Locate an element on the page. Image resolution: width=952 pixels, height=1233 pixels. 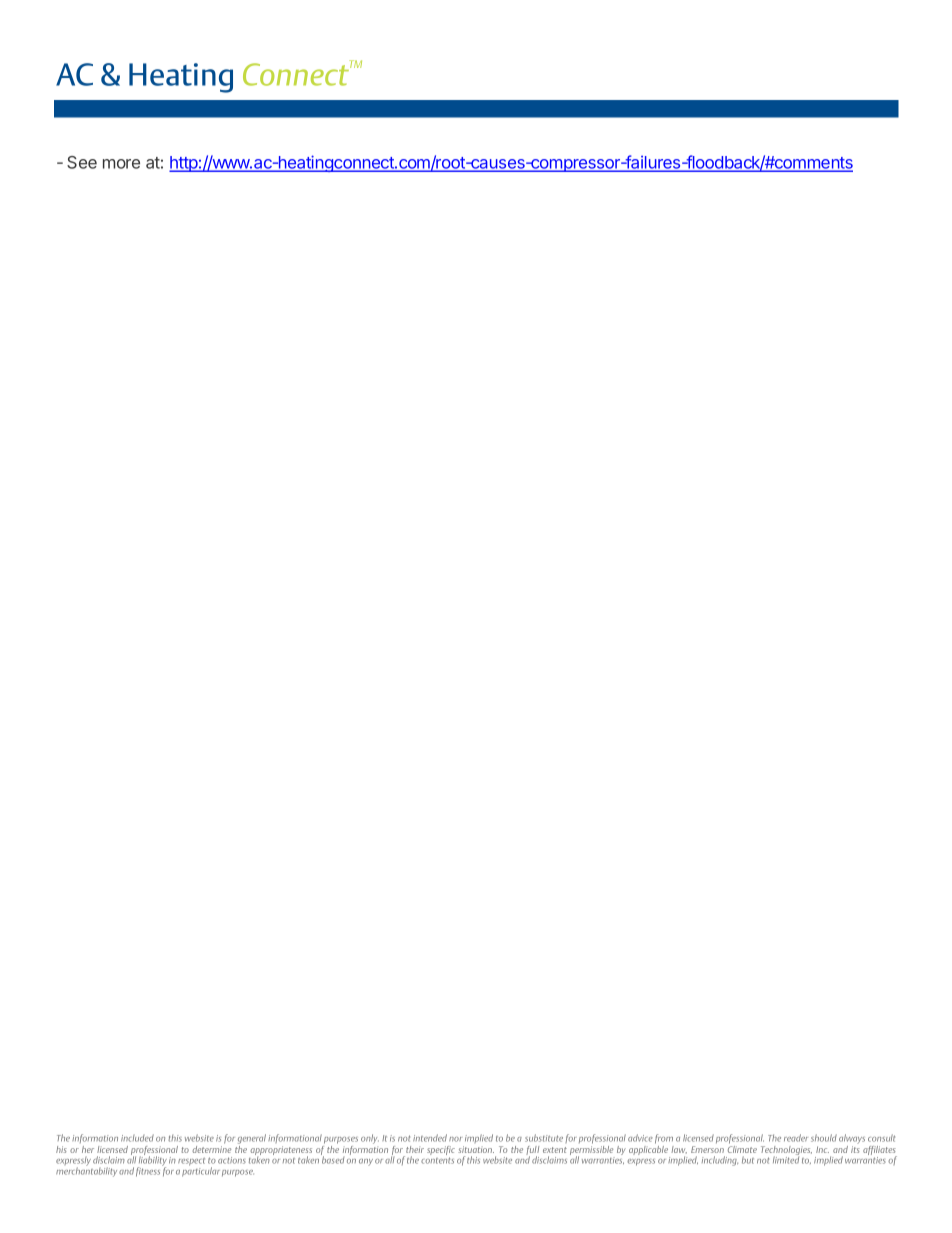
respect is located at coordinates (191, 1162).
